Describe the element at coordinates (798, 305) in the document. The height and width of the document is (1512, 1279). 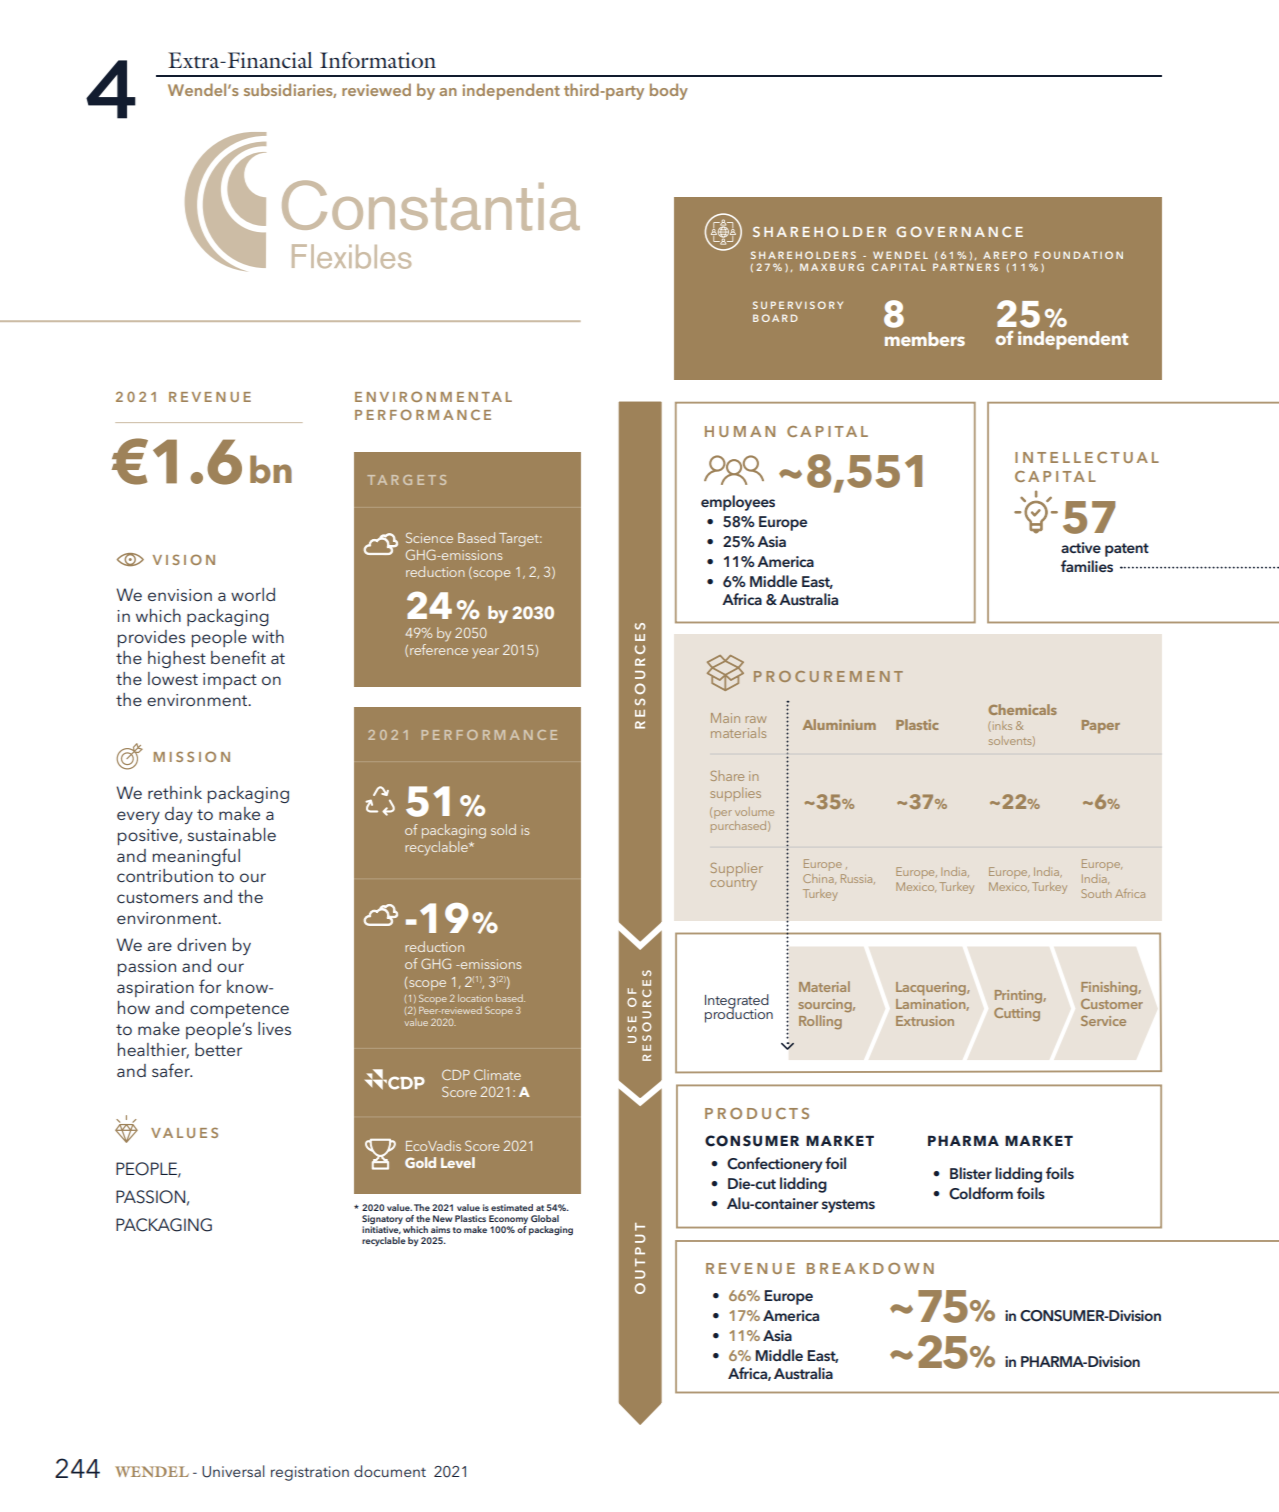
I see `SUPERVISORY` at that location.
